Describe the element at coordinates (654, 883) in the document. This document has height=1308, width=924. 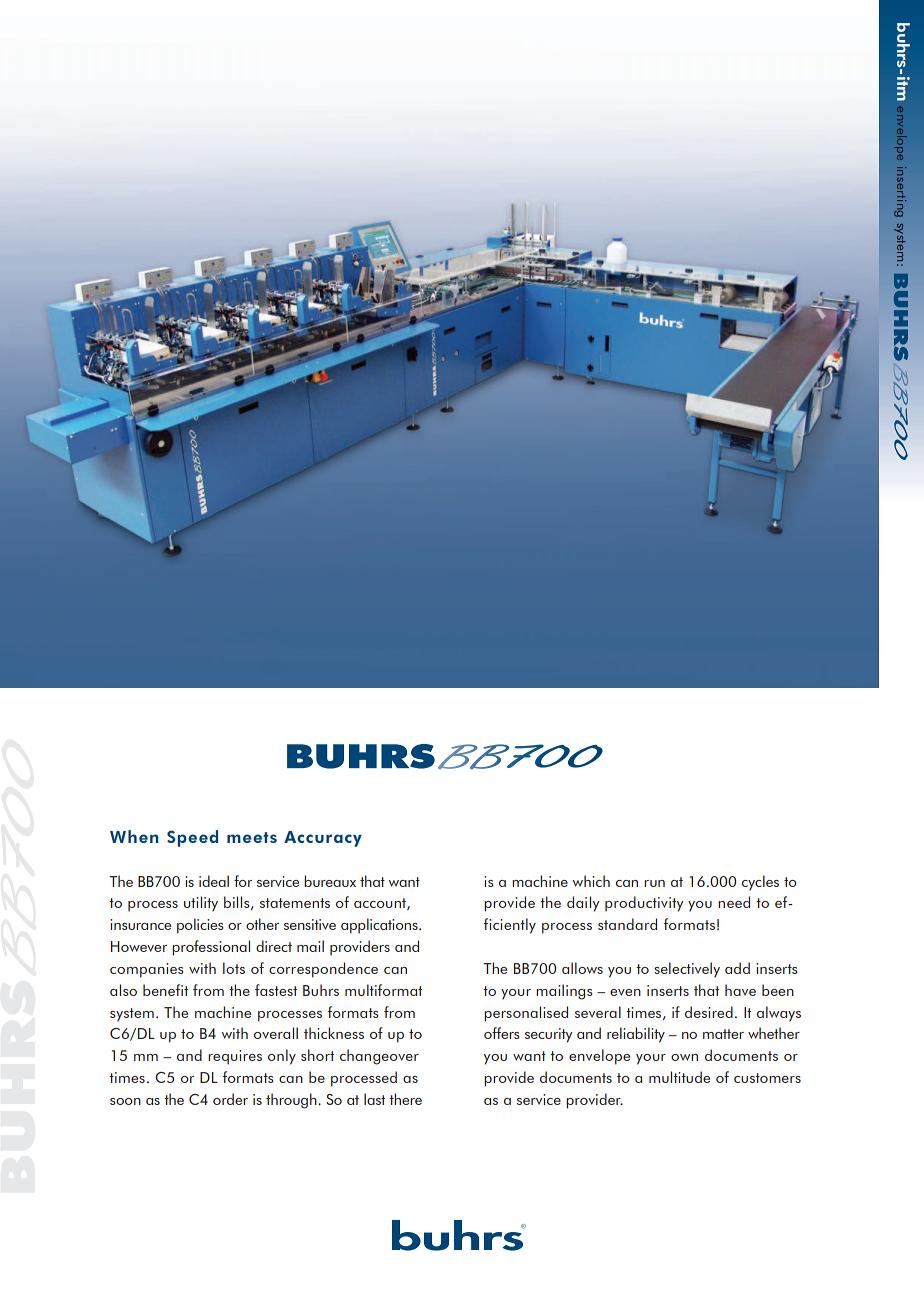
I see `run` at that location.
